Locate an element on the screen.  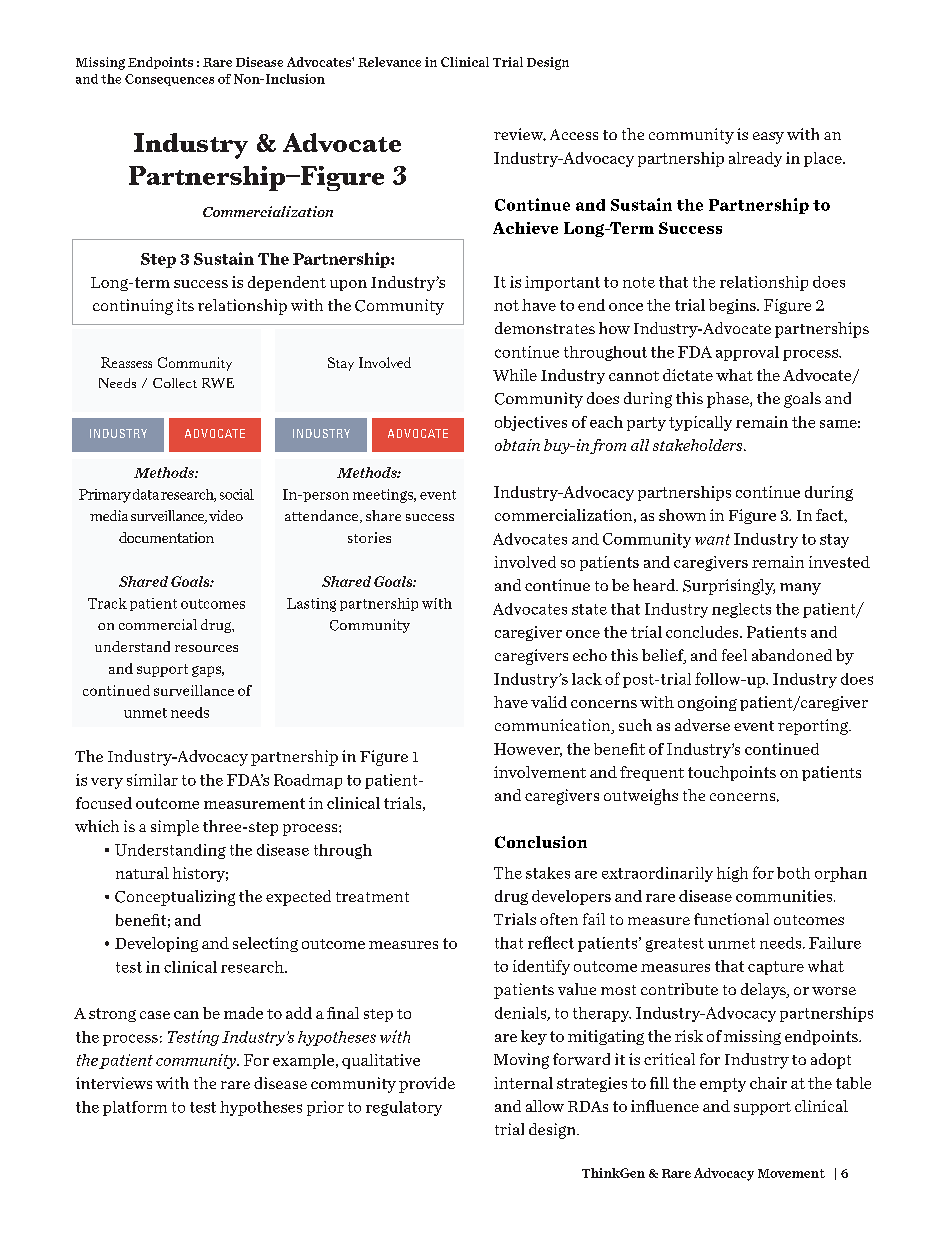
natural is located at coordinates (142, 873).
